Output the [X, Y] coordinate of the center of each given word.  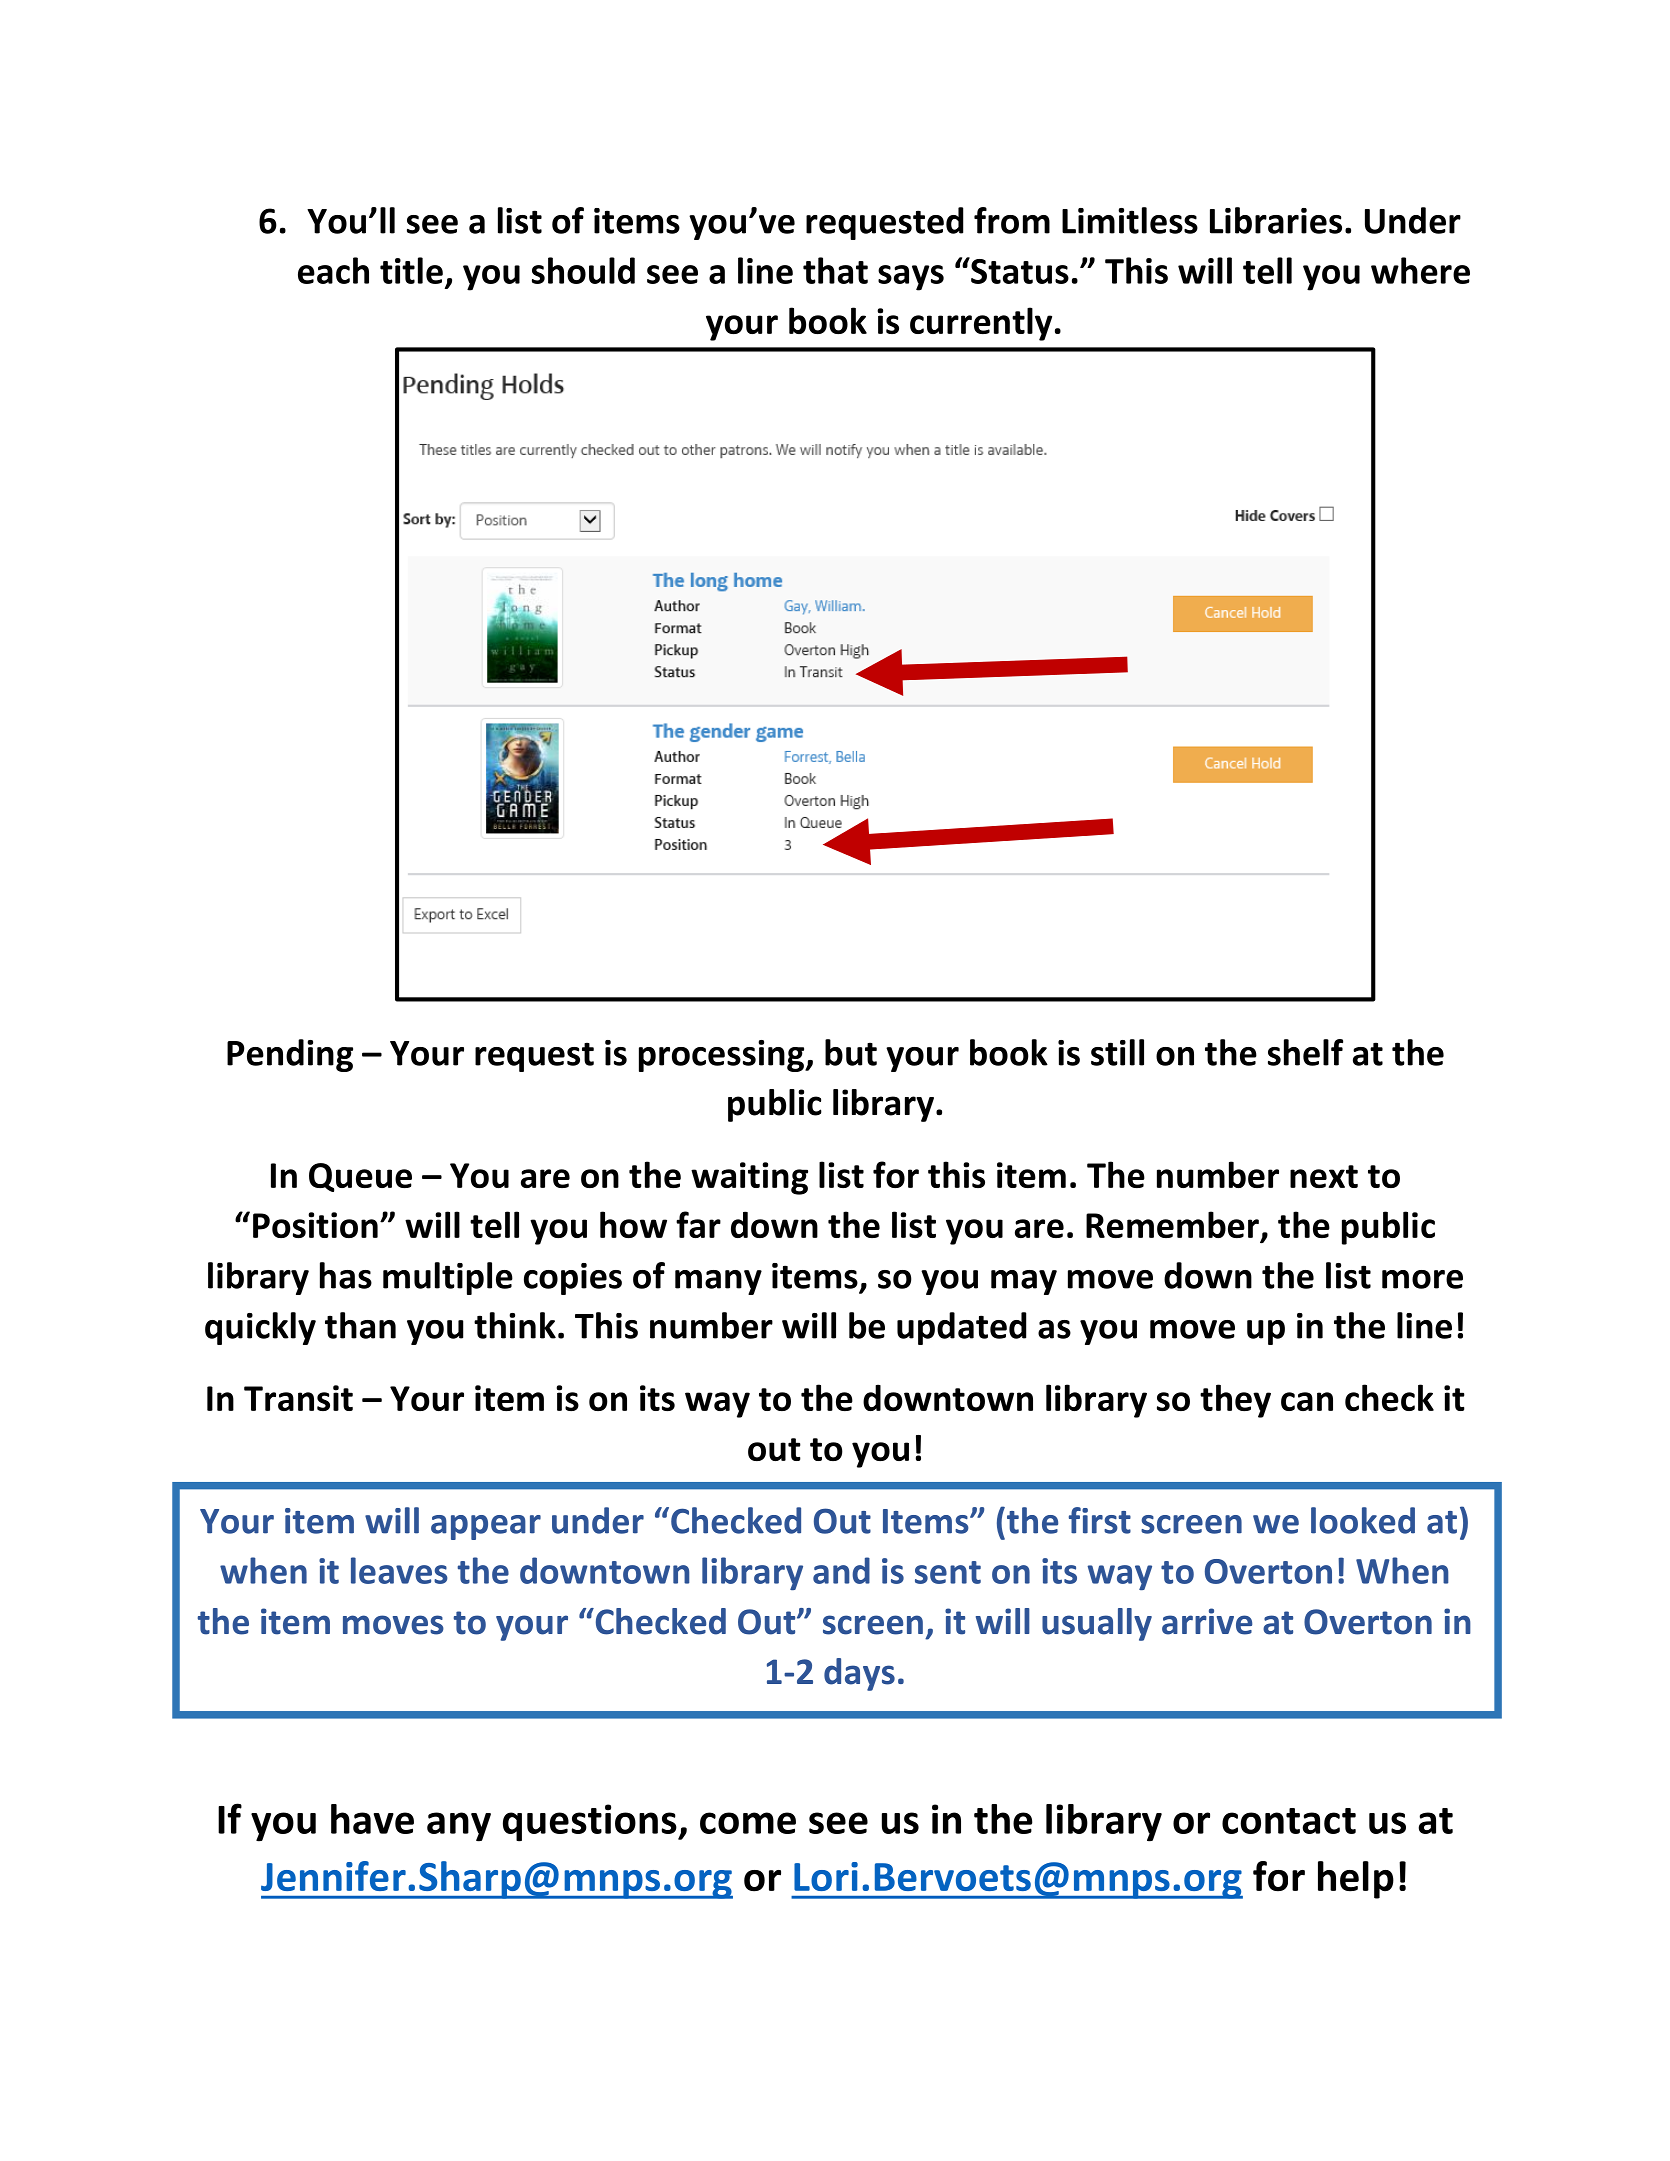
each [333, 270]
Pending [290, 1055]
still [1117, 1052]
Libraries [1276, 220]
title [411, 270]
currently [981, 324]
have [372, 1819]
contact [1289, 1821]
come [748, 1823]
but [851, 1052]
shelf [1305, 1052]
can [1307, 1401]
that [835, 270]
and [841, 1570]
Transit [298, 1398]
